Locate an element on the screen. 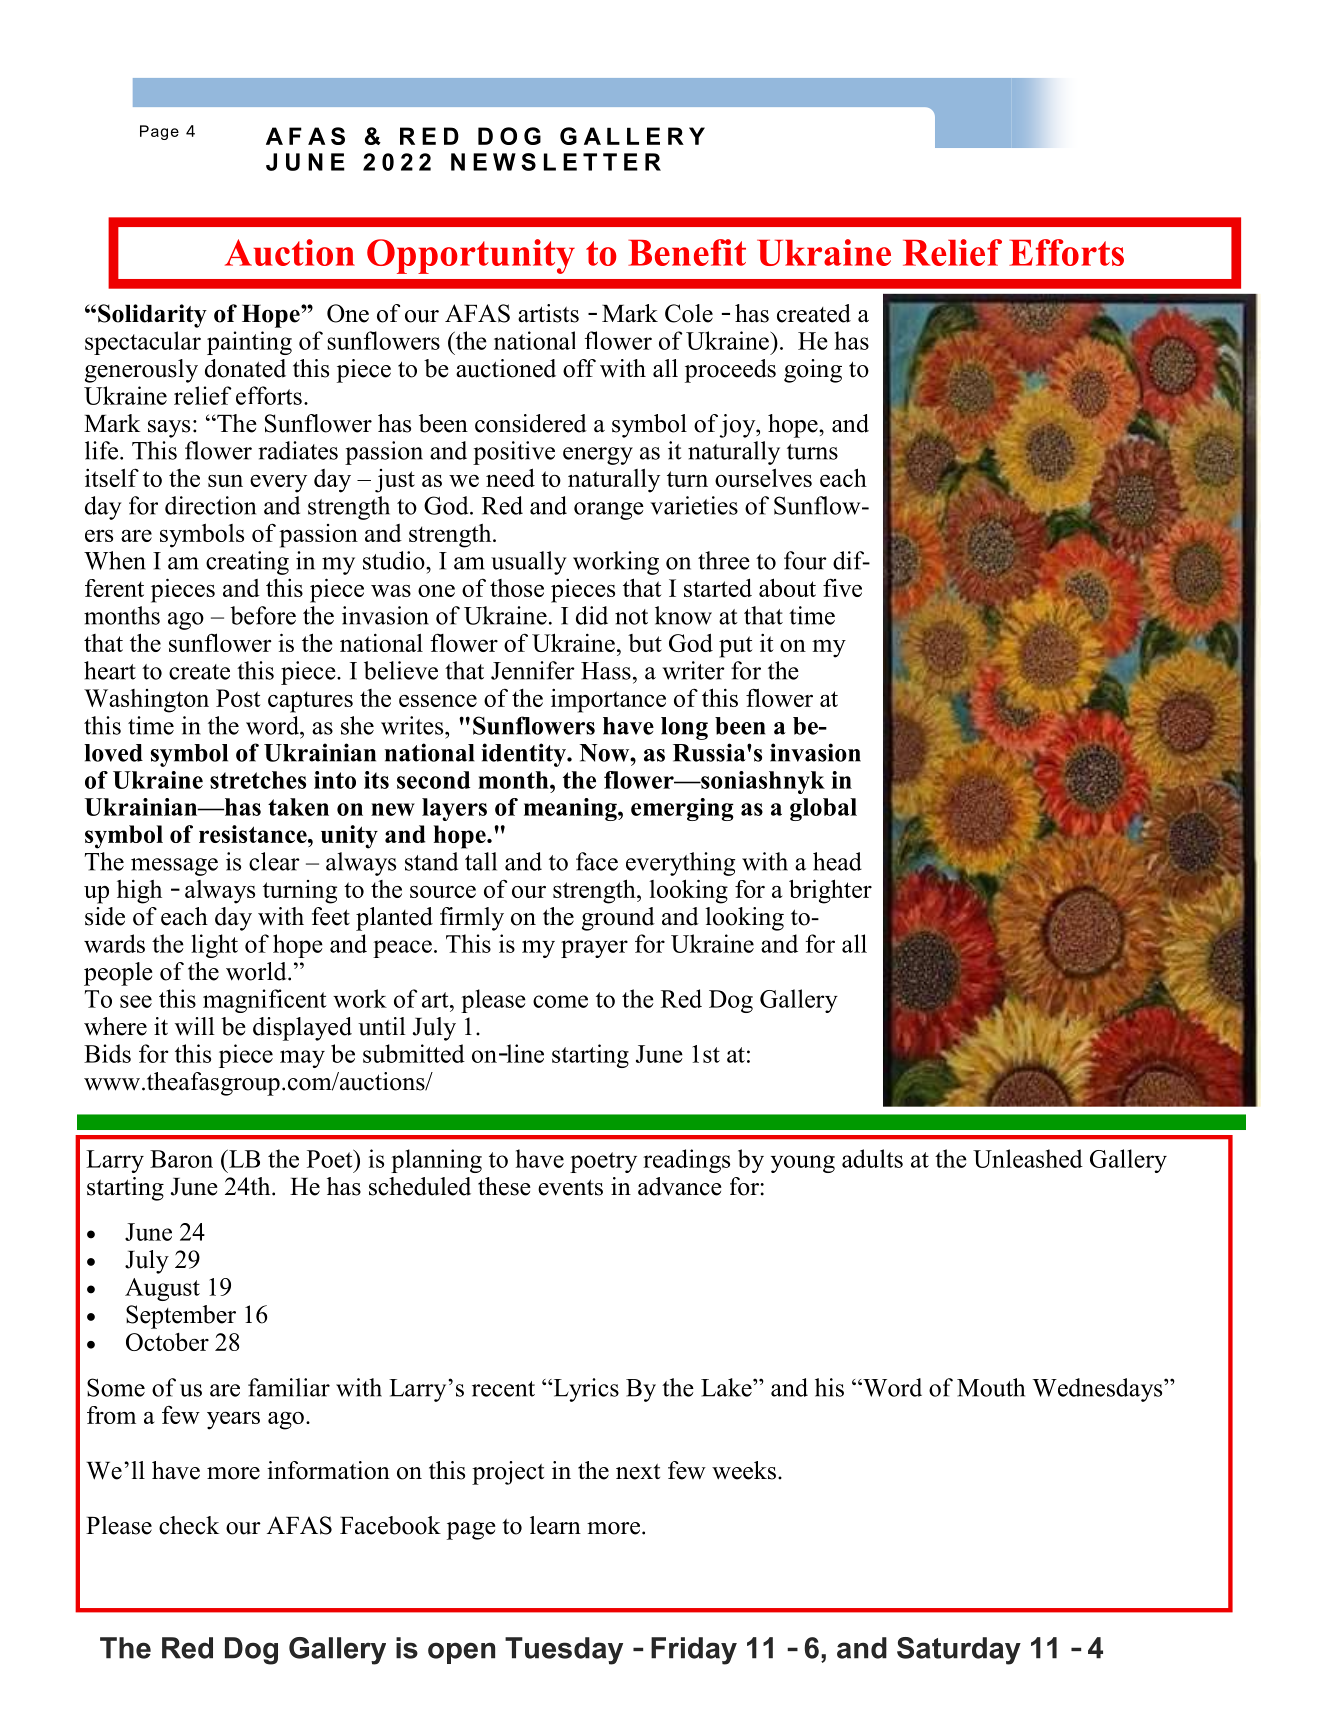  did is located at coordinates (592, 615).
